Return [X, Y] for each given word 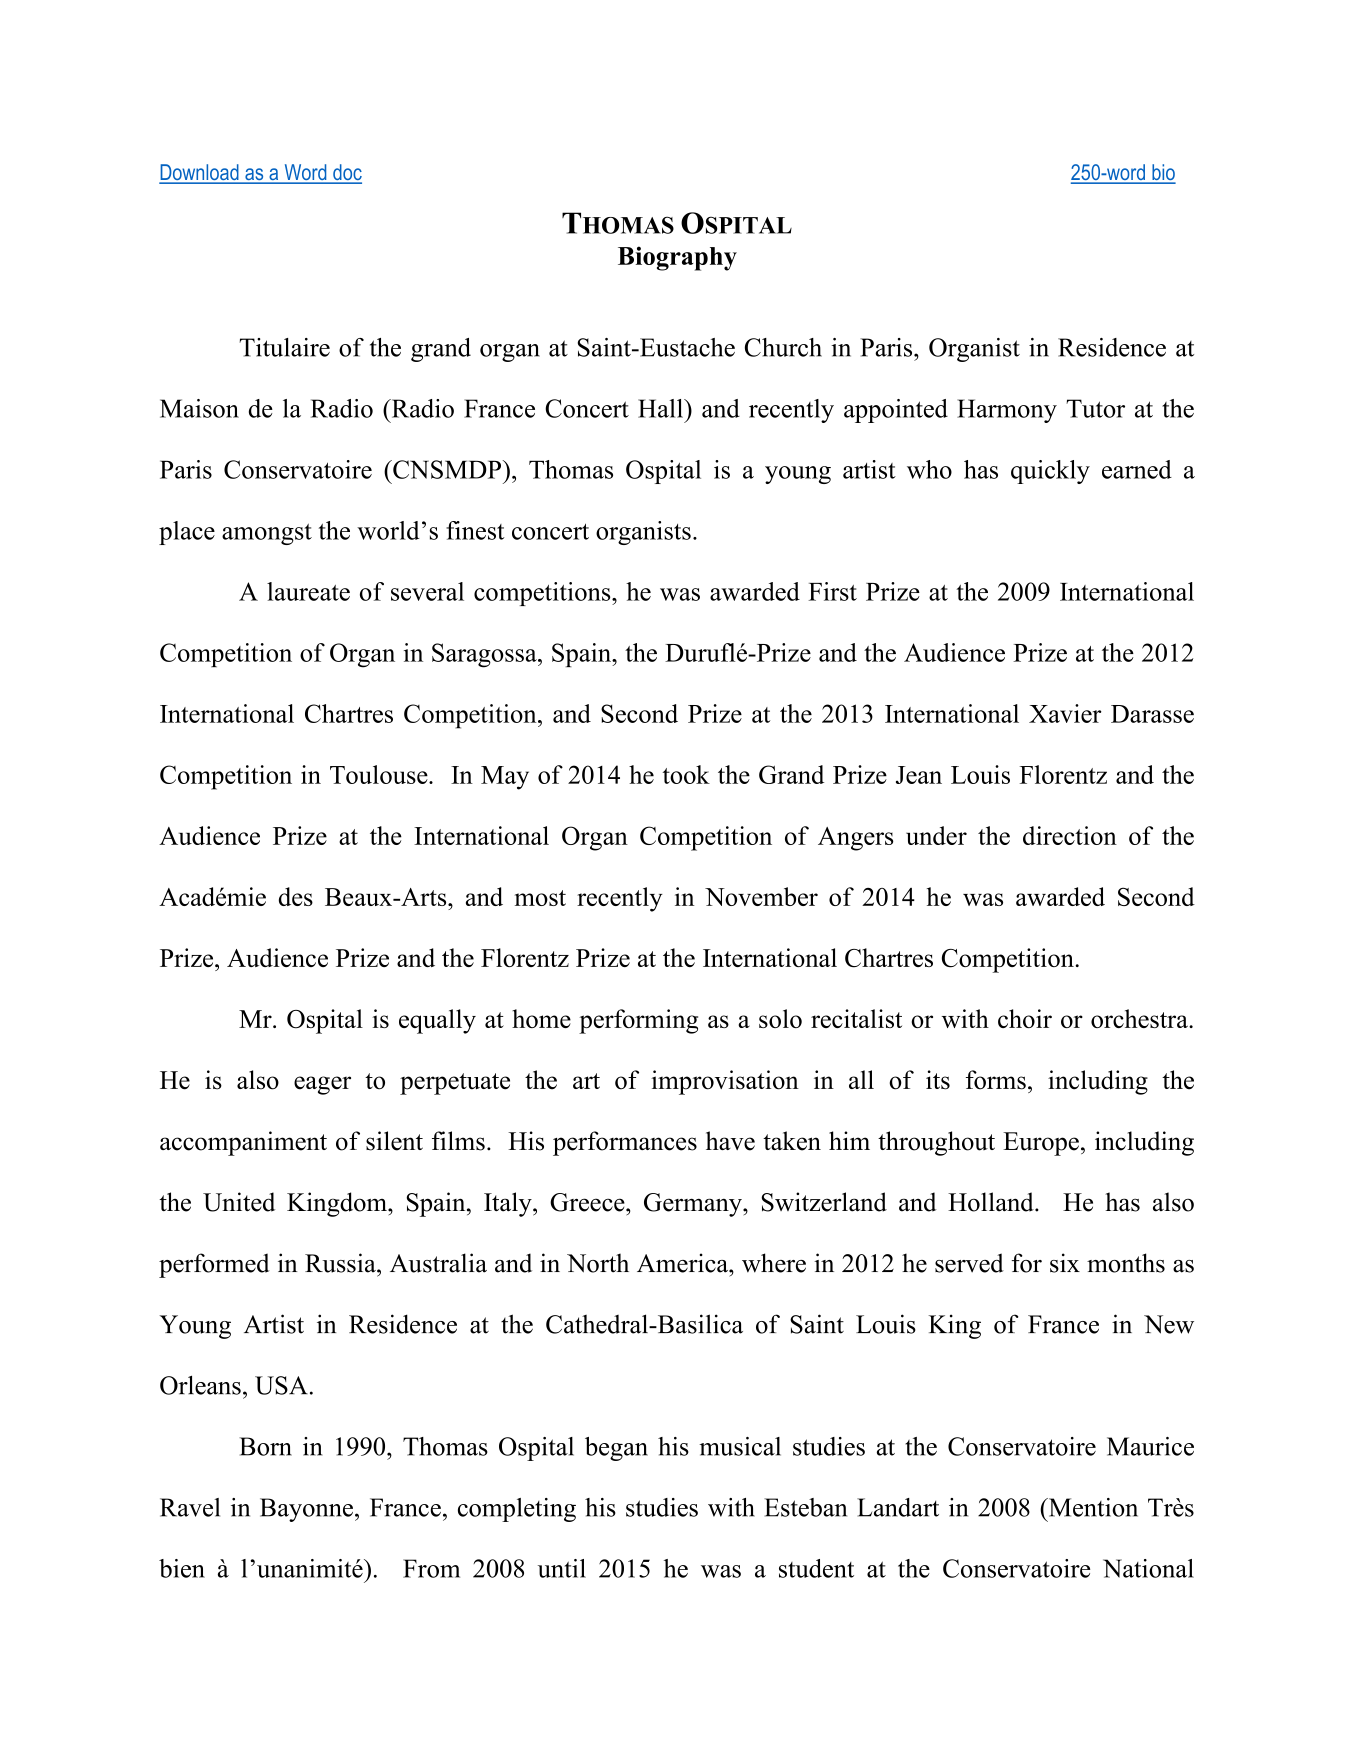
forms [996, 1080]
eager [322, 1085]
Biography [677, 258]
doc [346, 173]
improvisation [725, 1082]
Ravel [190, 1507]
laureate [308, 591]
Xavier [1065, 713]
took [686, 774]
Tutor [1095, 408]
